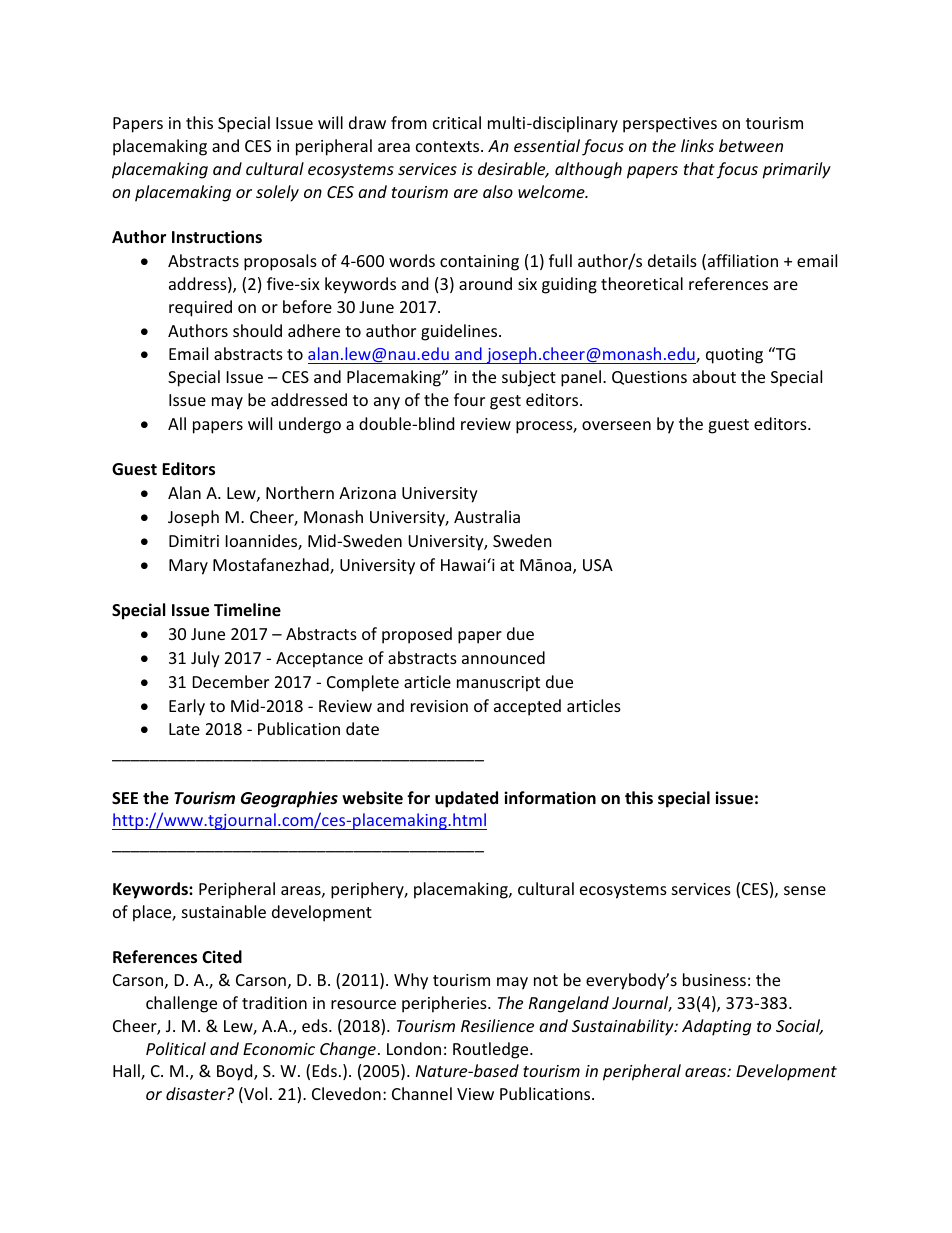 The width and height of the screenshot is (952, 1233). What do you see at coordinates (716, 1027) in the screenshot?
I see `Adapting` at bounding box center [716, 1027].
